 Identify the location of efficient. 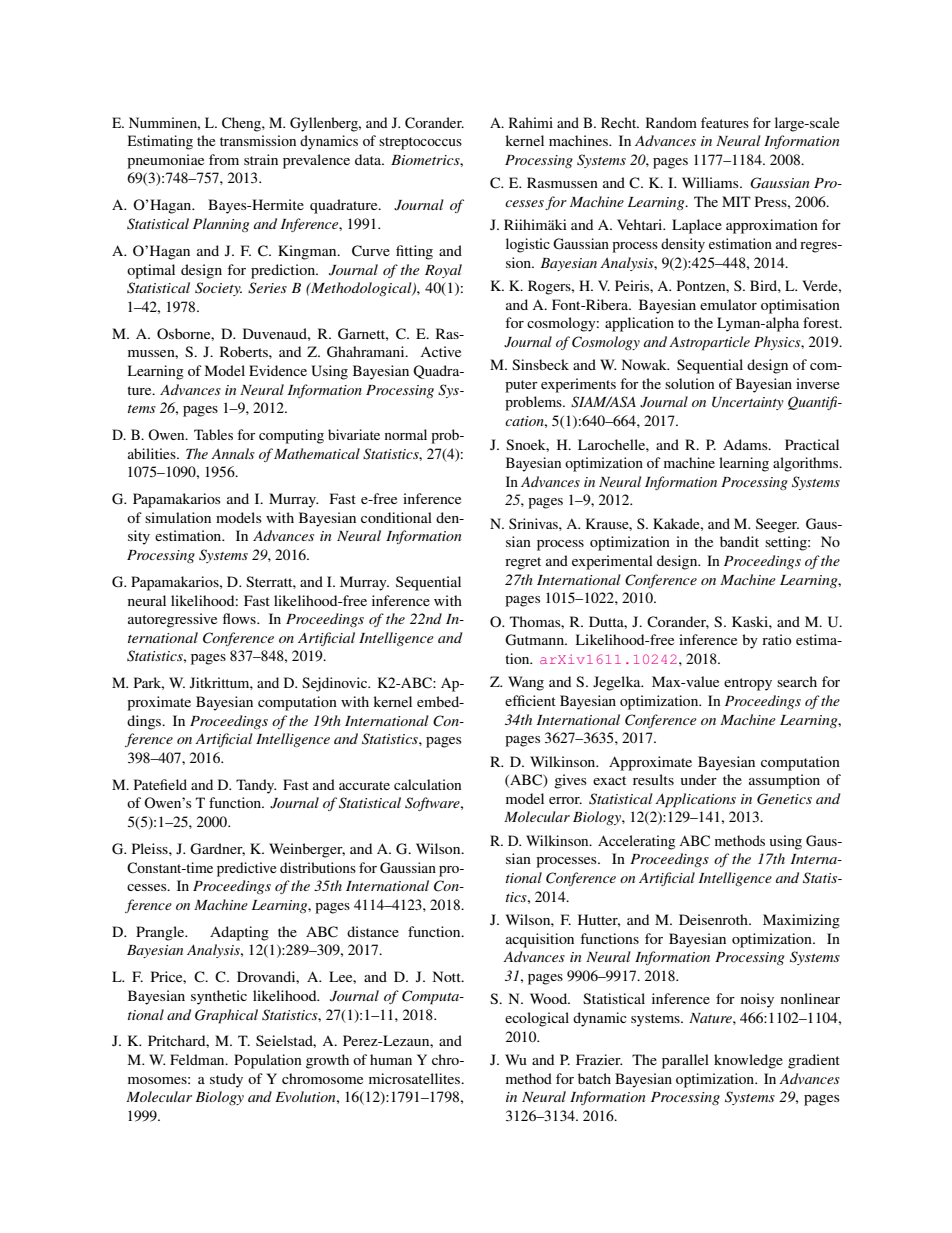
(530, 700).
